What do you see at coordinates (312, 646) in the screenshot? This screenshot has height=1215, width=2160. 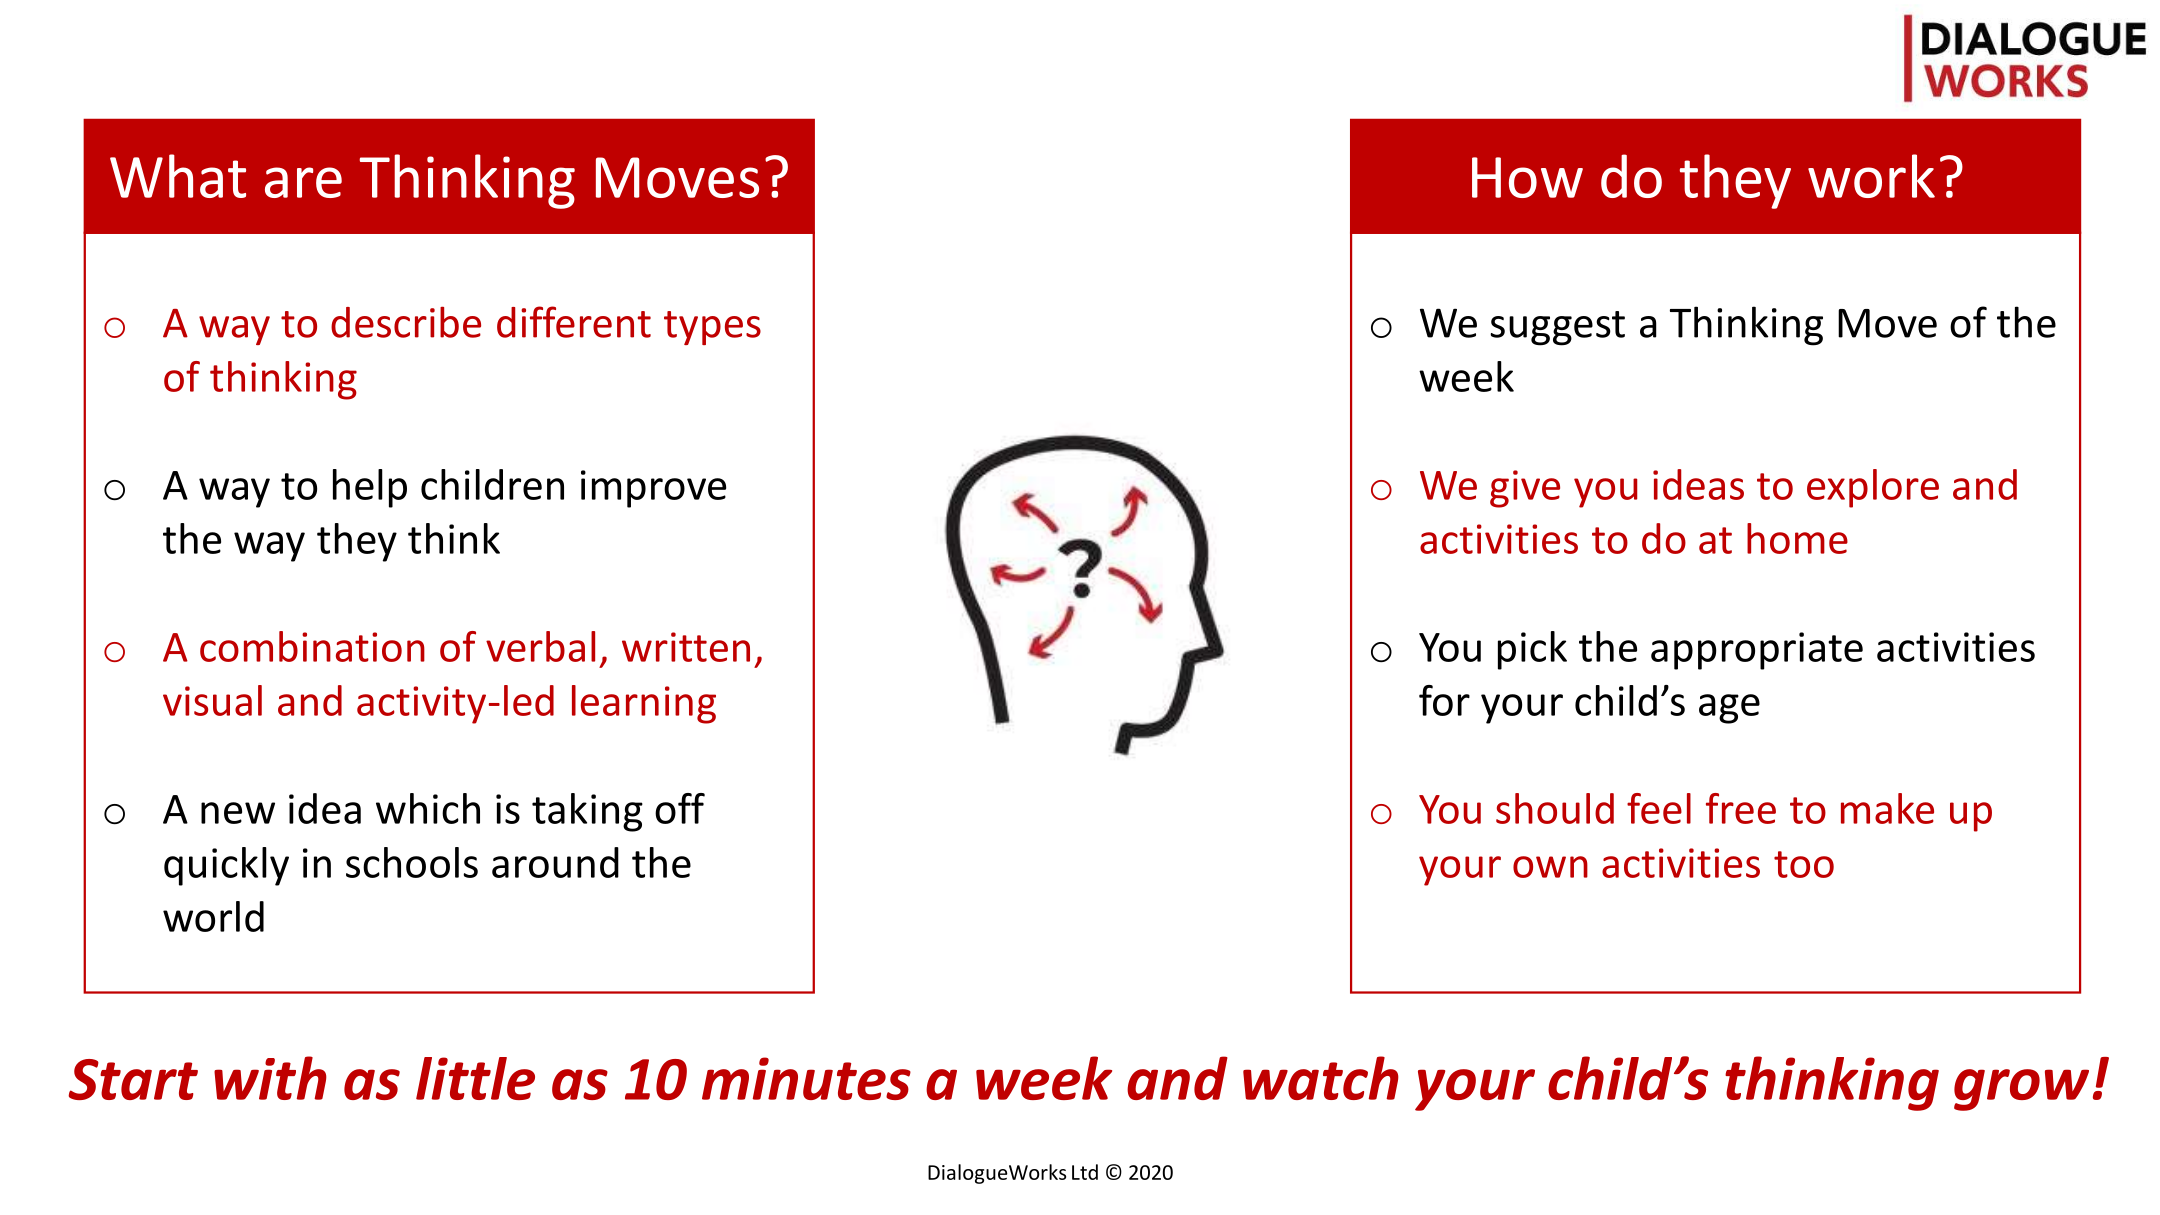 I see `combination` at bounding box center [312, 646].
